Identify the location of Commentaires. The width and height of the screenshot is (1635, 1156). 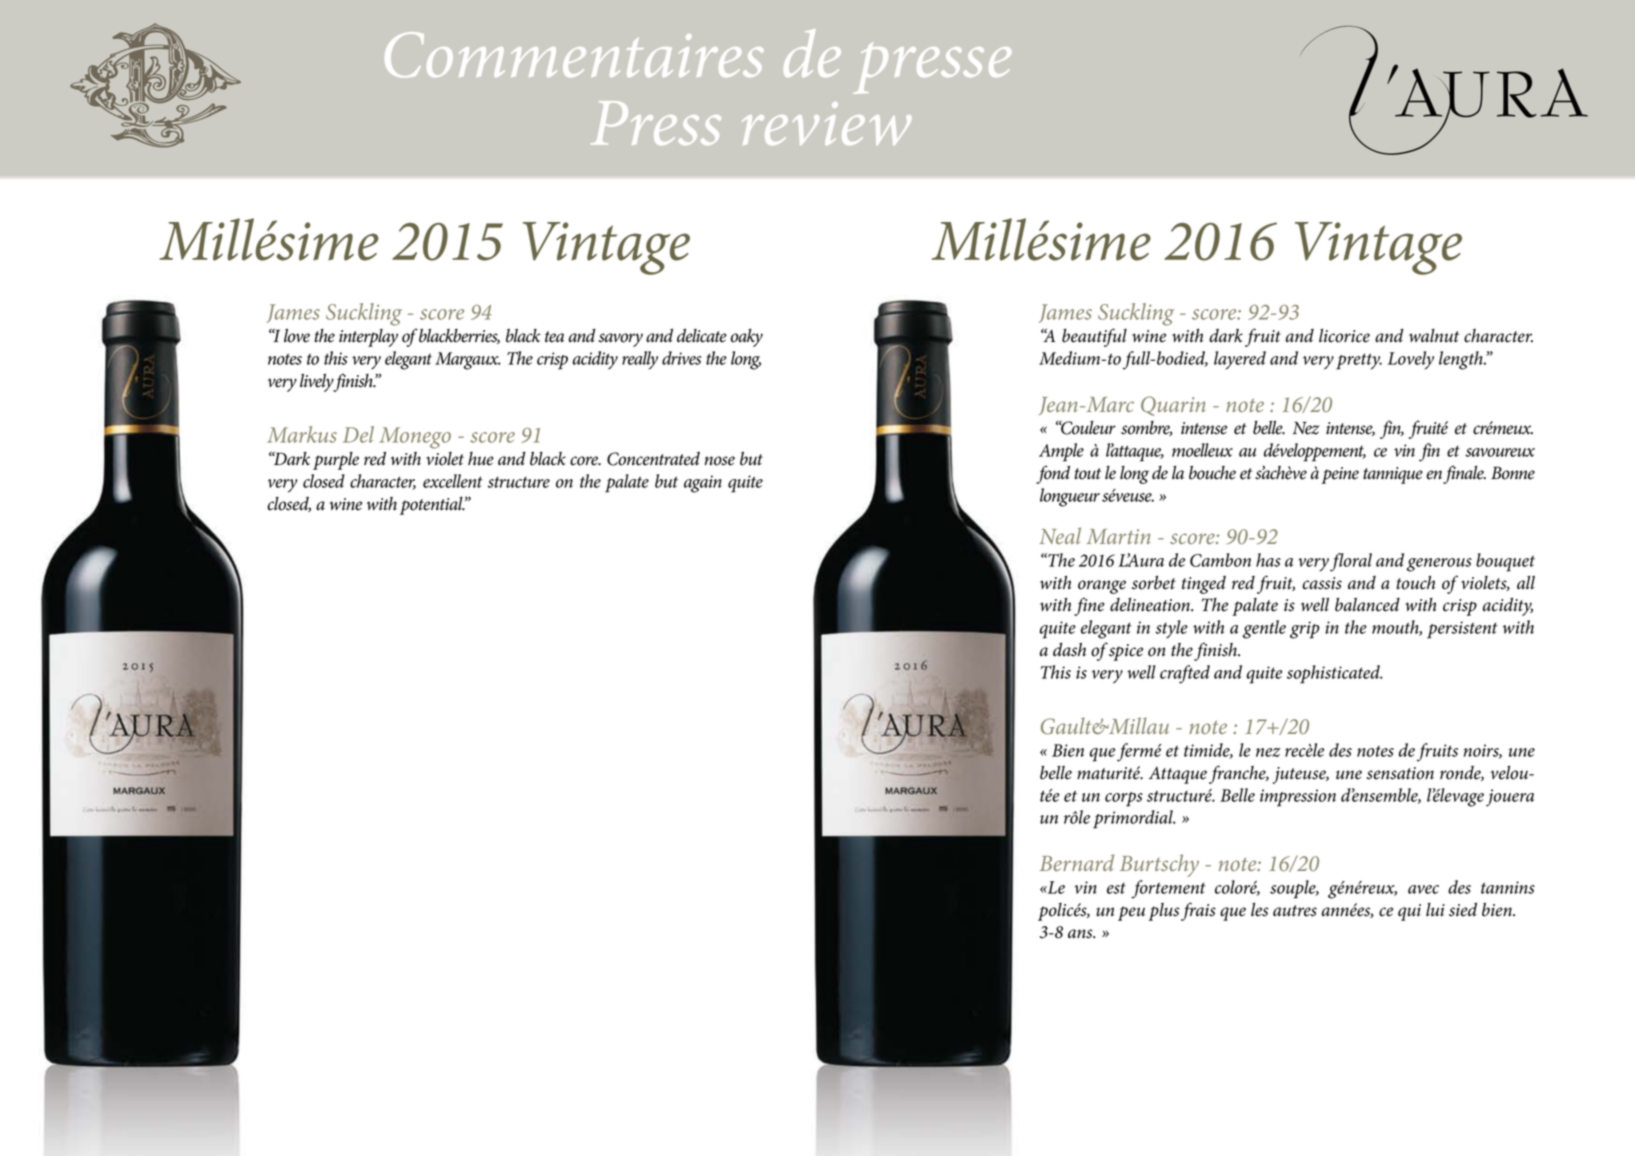
(574, 54).
